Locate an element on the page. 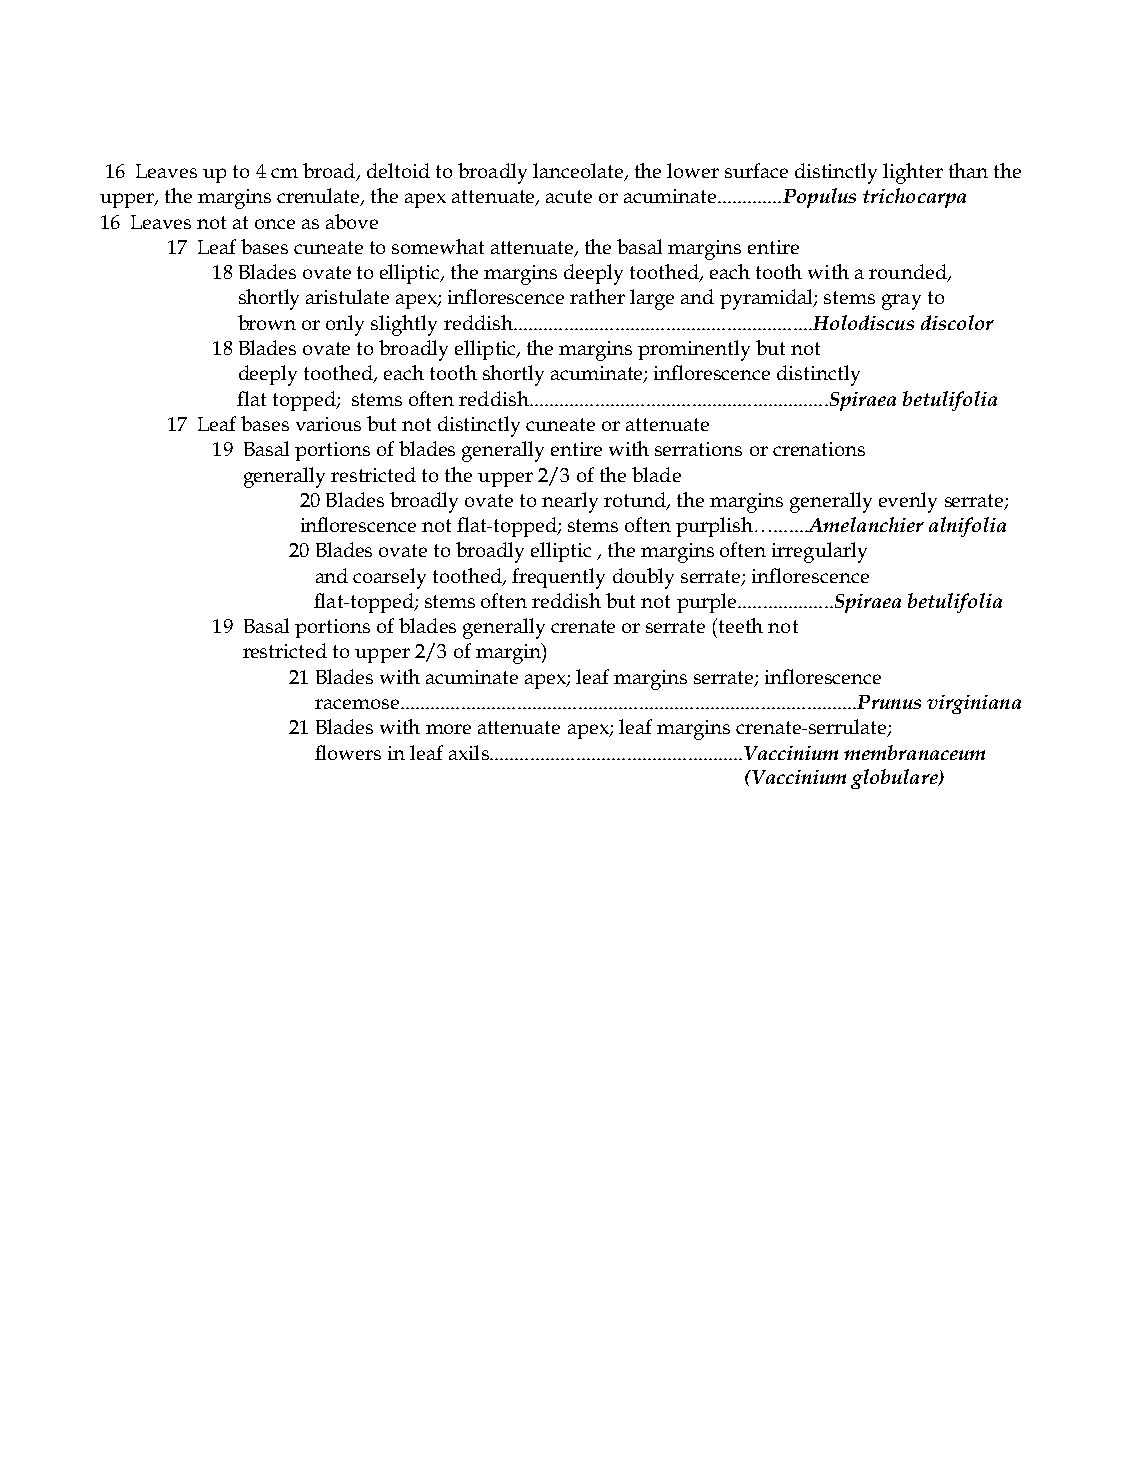  coarsely is located at coordinates (389, 578).
